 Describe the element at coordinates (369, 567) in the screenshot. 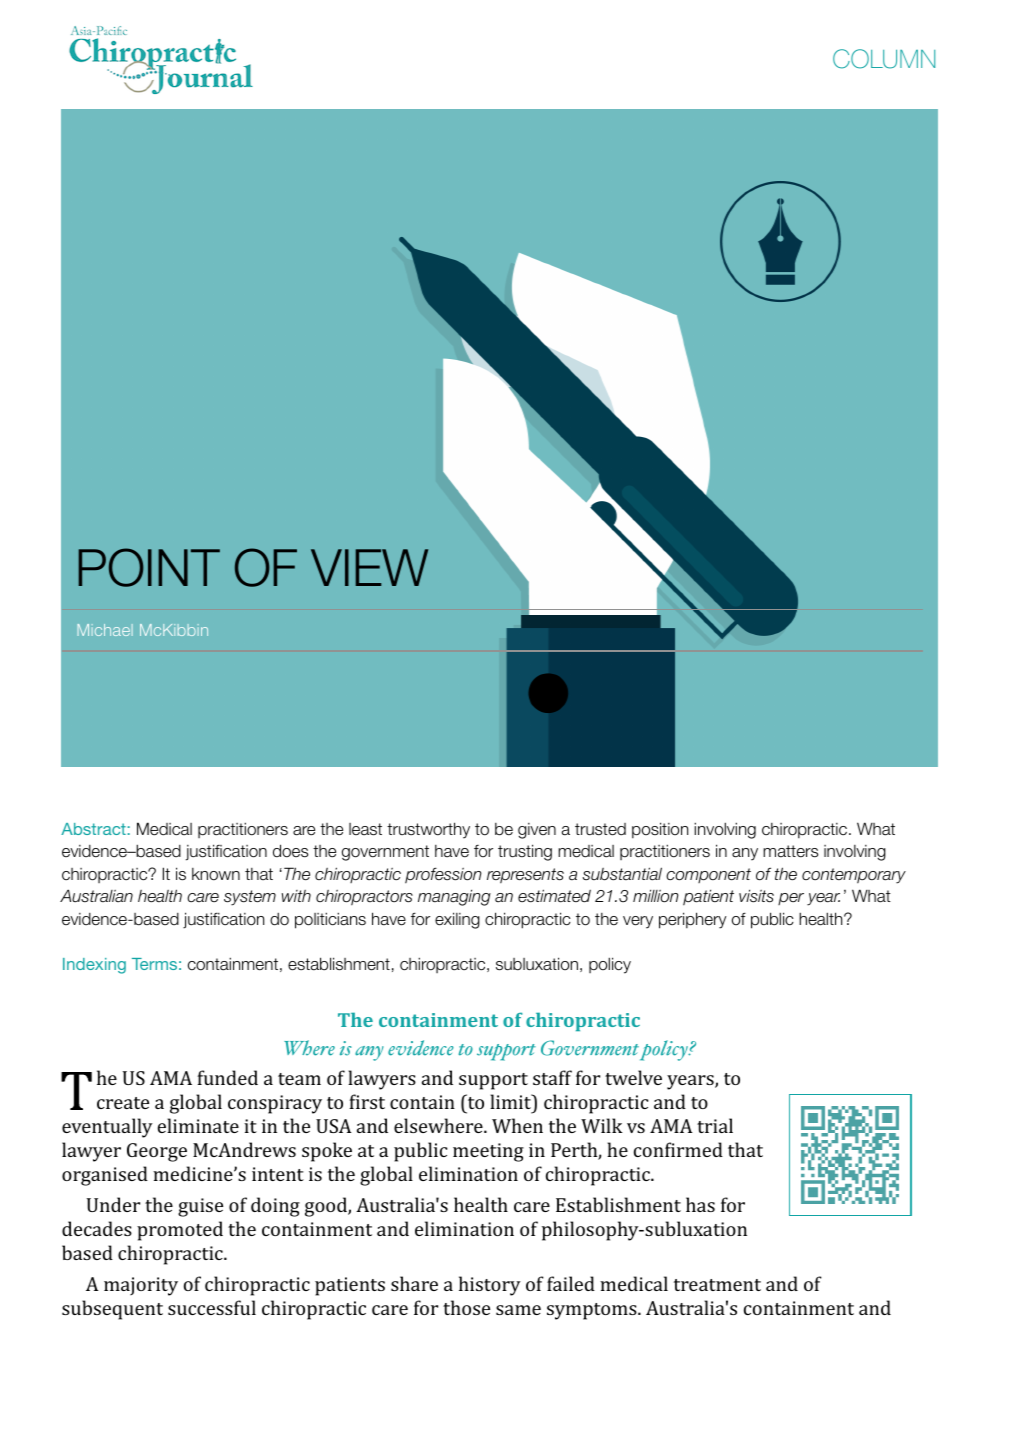

I see `VIEW` at that location.
